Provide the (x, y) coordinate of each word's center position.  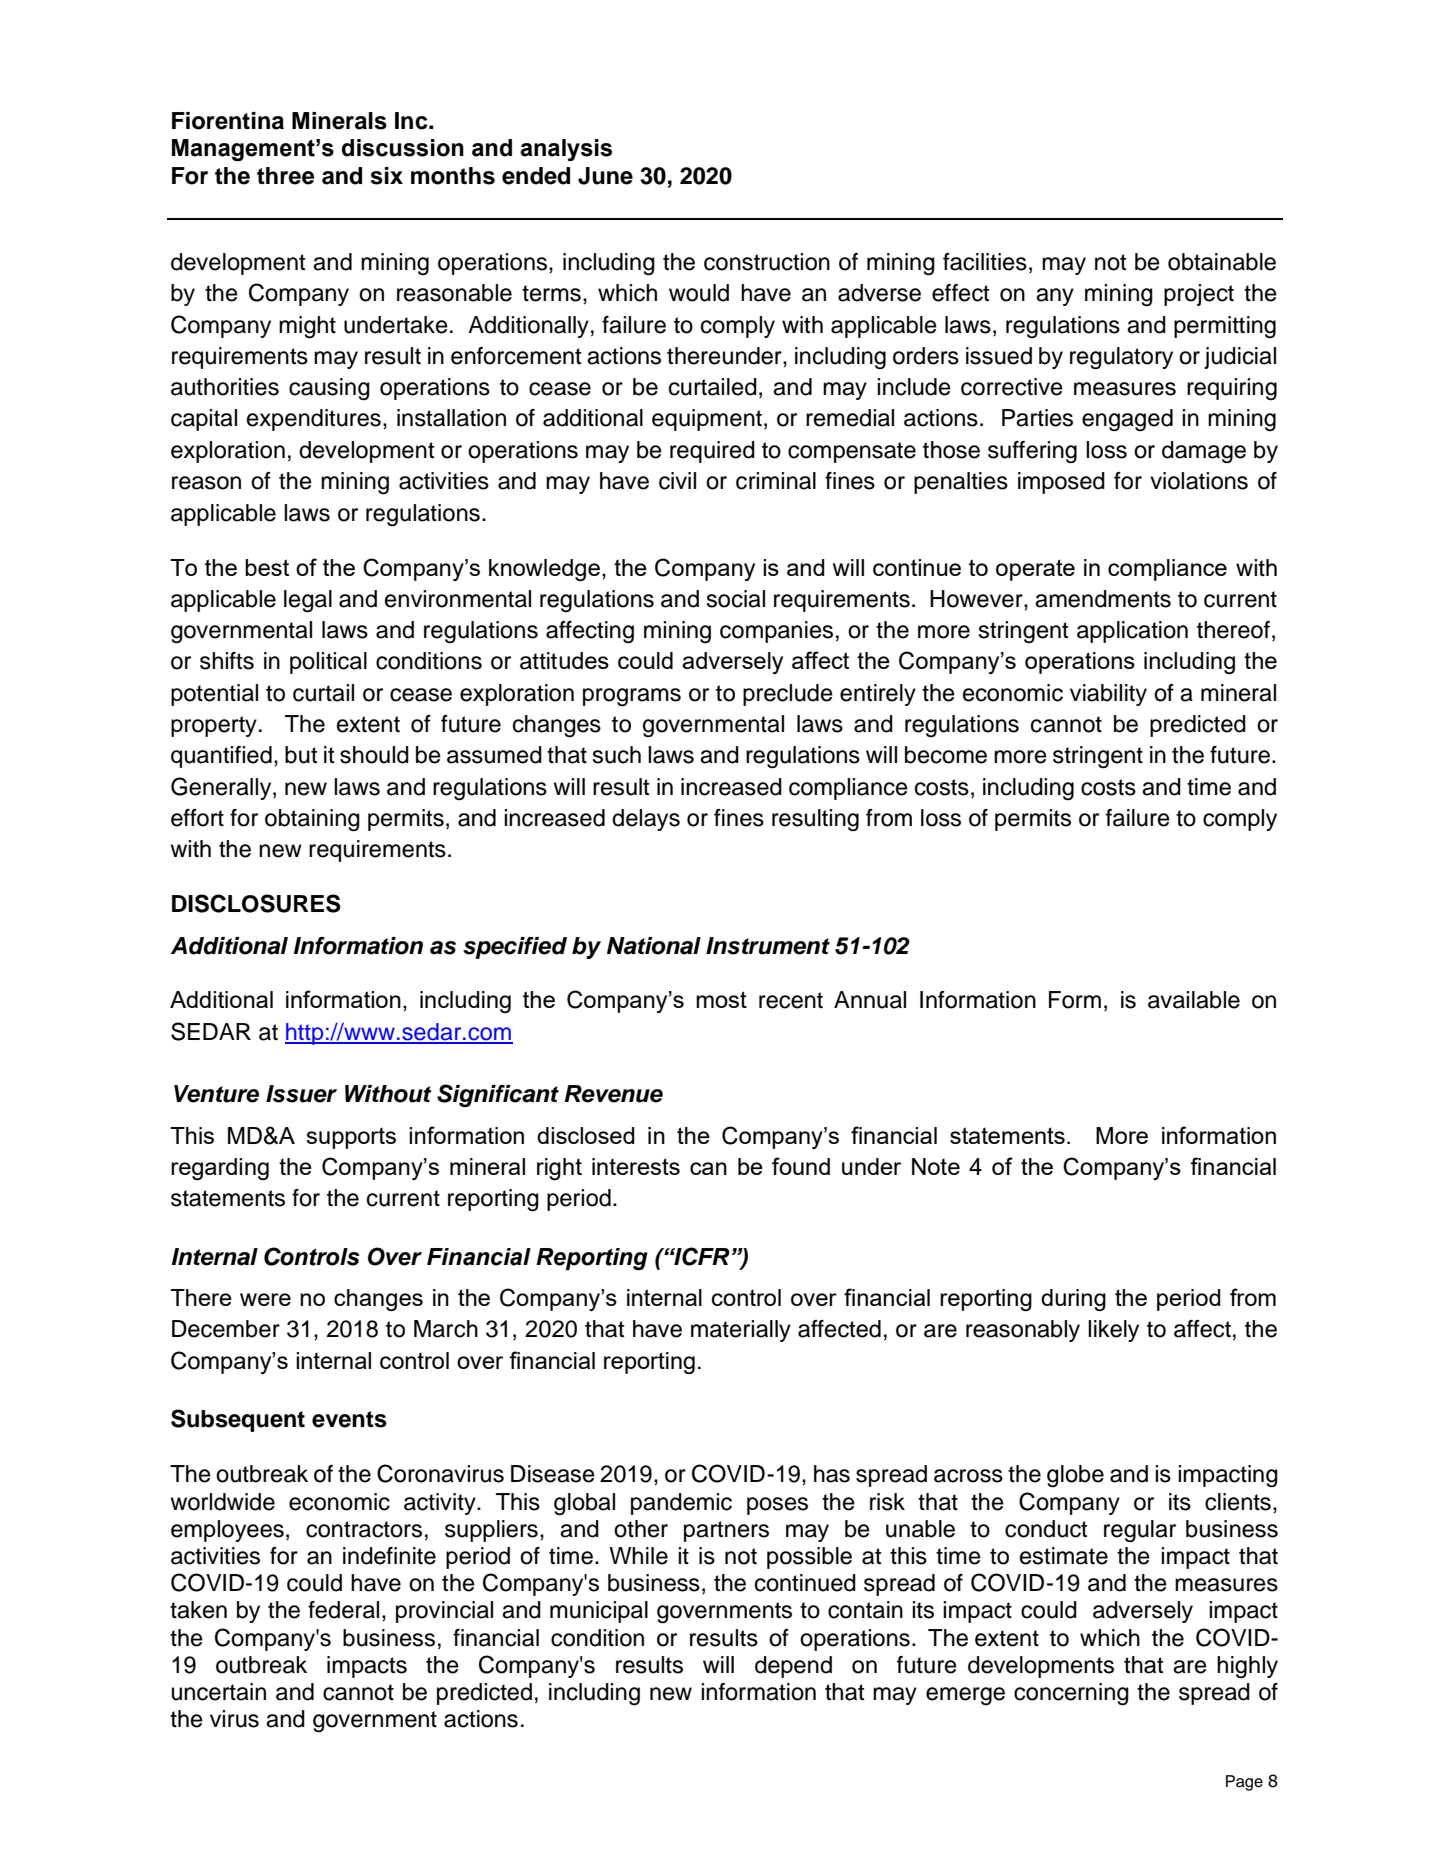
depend (793, 1667)
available (1194, 1000)
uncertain (219, 1692)
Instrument (768, 946)
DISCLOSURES (256, 903)
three (285, 176)
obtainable (1222, 262)
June (605, 176)
